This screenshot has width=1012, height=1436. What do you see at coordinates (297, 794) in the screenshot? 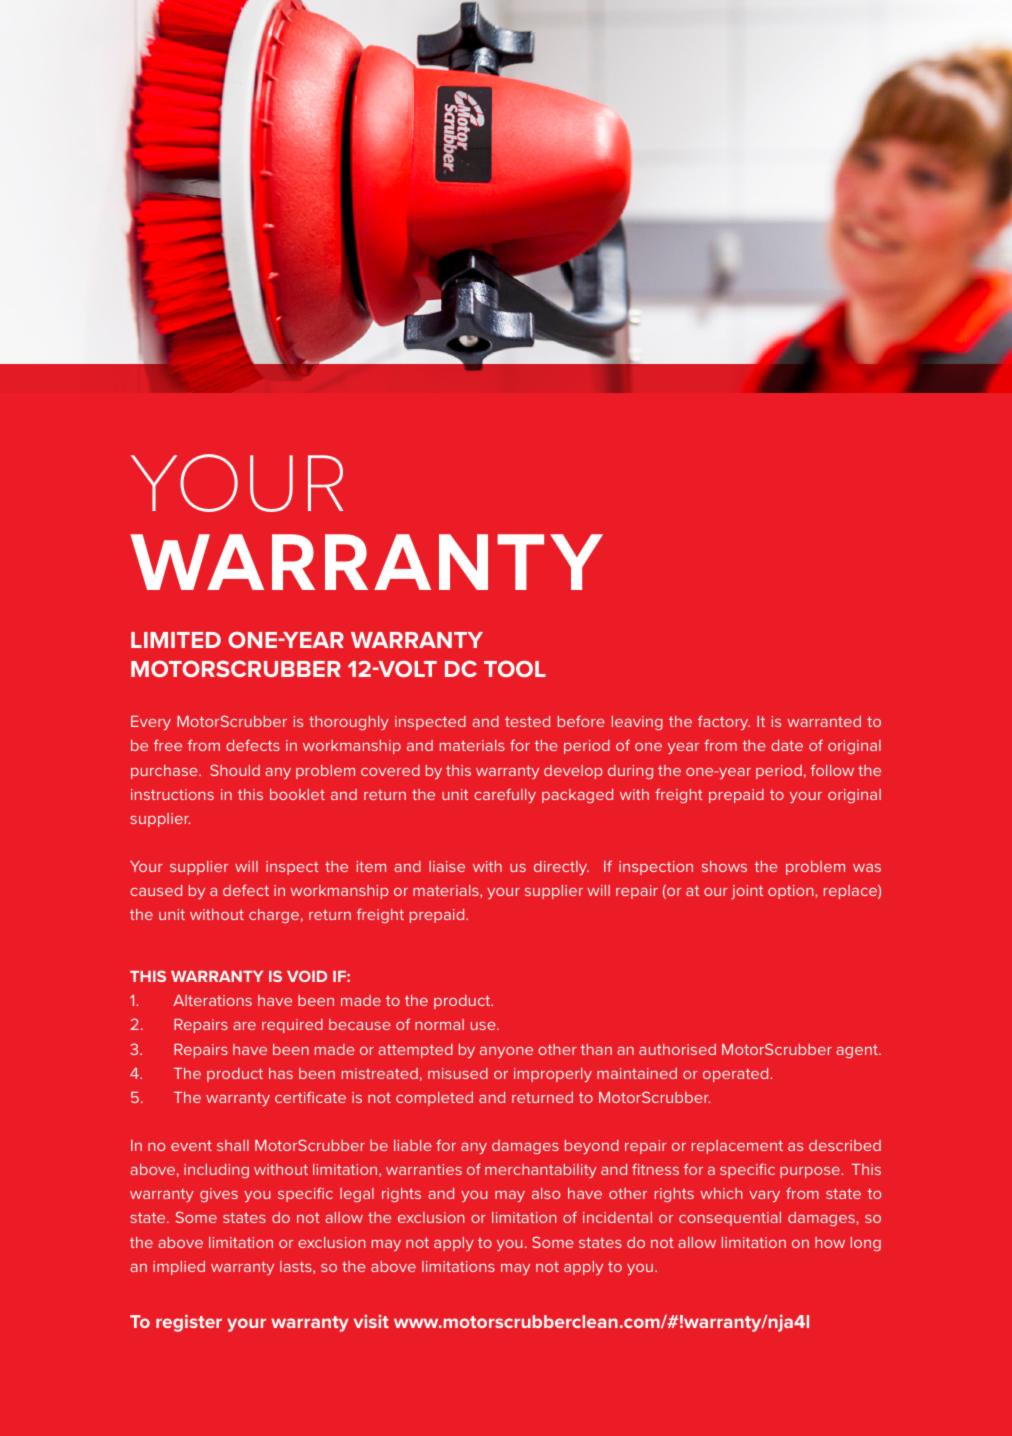
I see `booklet` at bounding box center [297, 794].
